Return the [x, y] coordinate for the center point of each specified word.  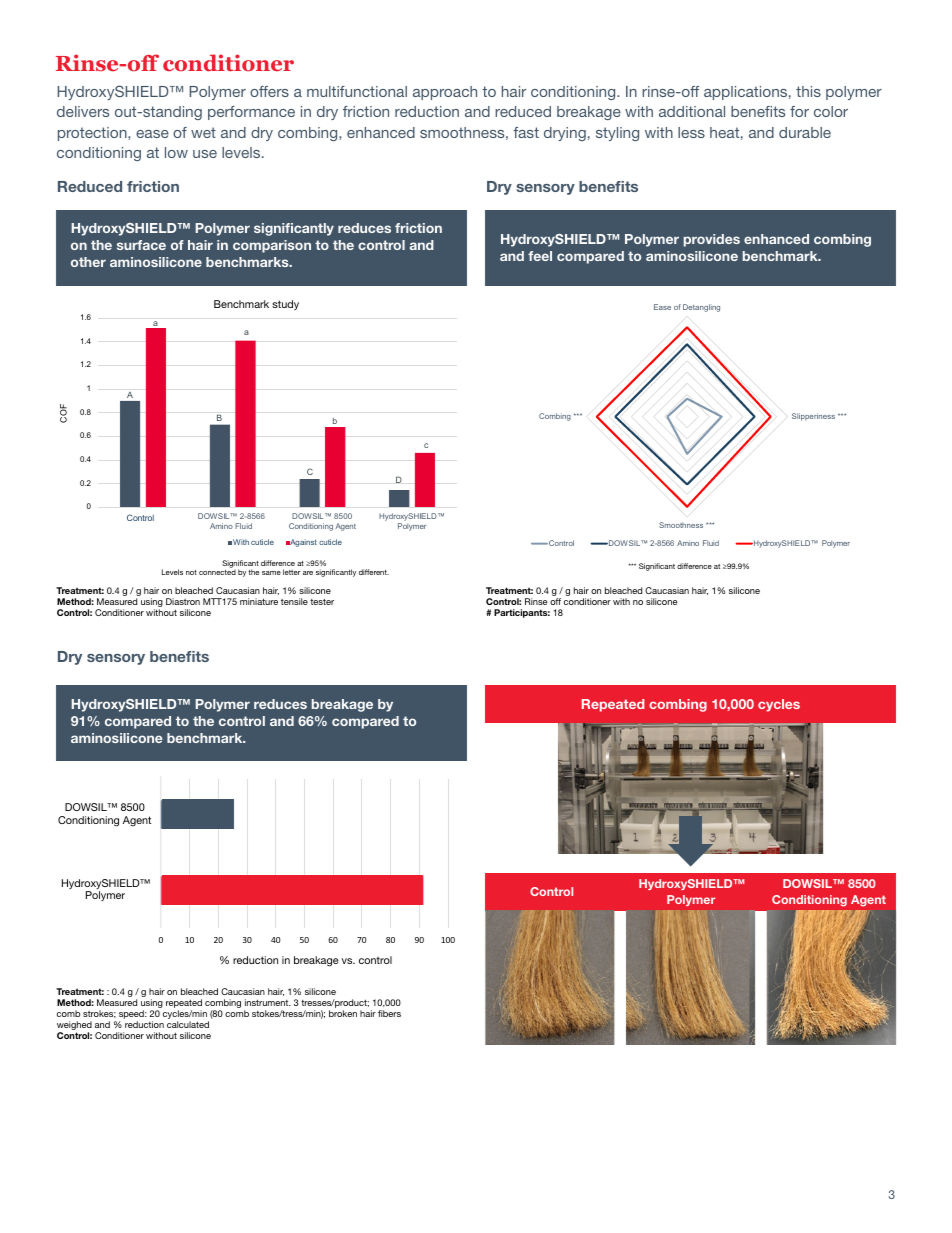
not [191, 572]
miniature [259, 601]
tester [322, 601]
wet [203, 132]
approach [445, 93]
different [374, 572]
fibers [389, 1013]
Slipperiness [813, 417]
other [88, 262]
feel [540, 256]
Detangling [701, 308]
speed [132, 1016]
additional [692, 111]
